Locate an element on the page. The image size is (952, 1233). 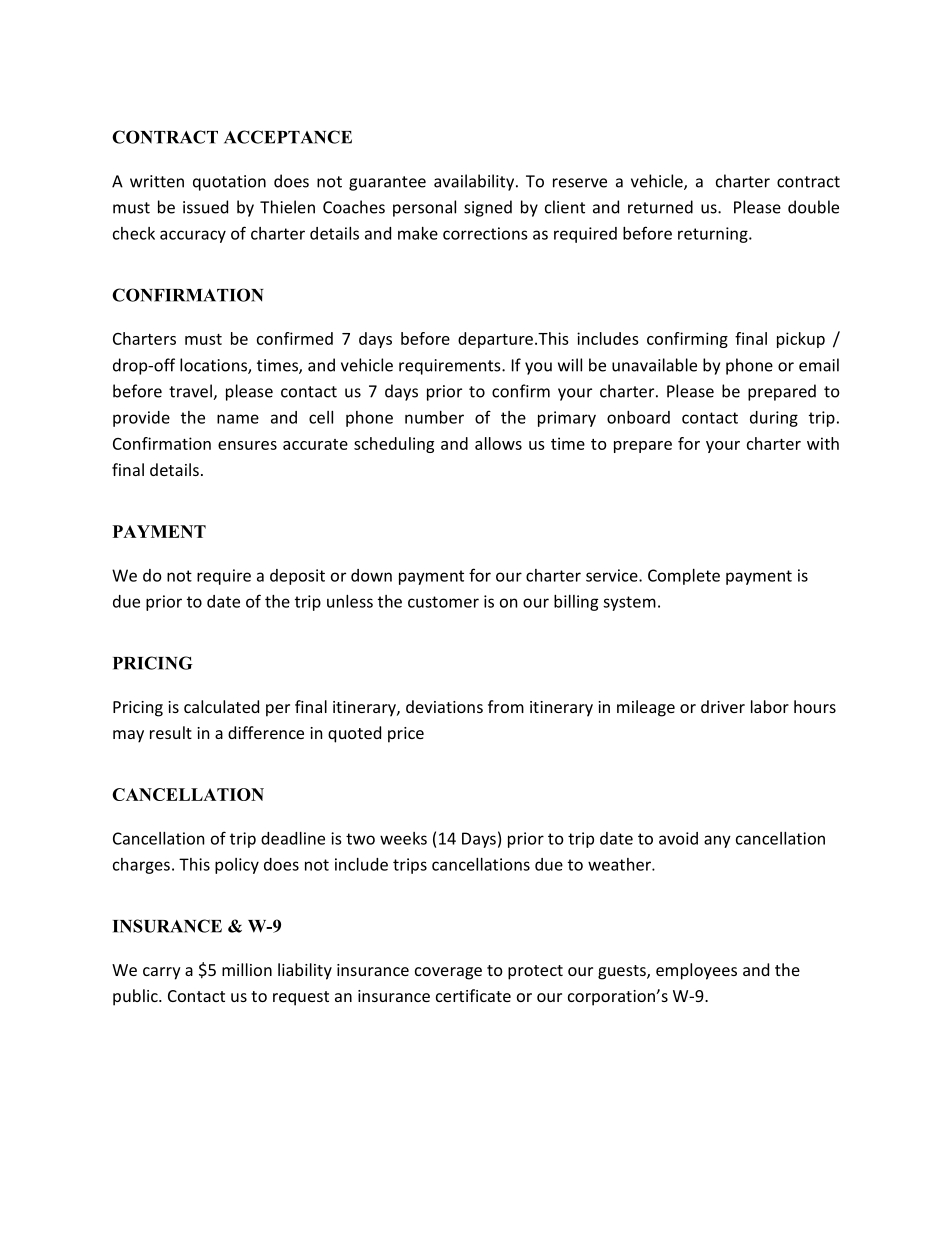
allows is located at coordinates (498, 443).
